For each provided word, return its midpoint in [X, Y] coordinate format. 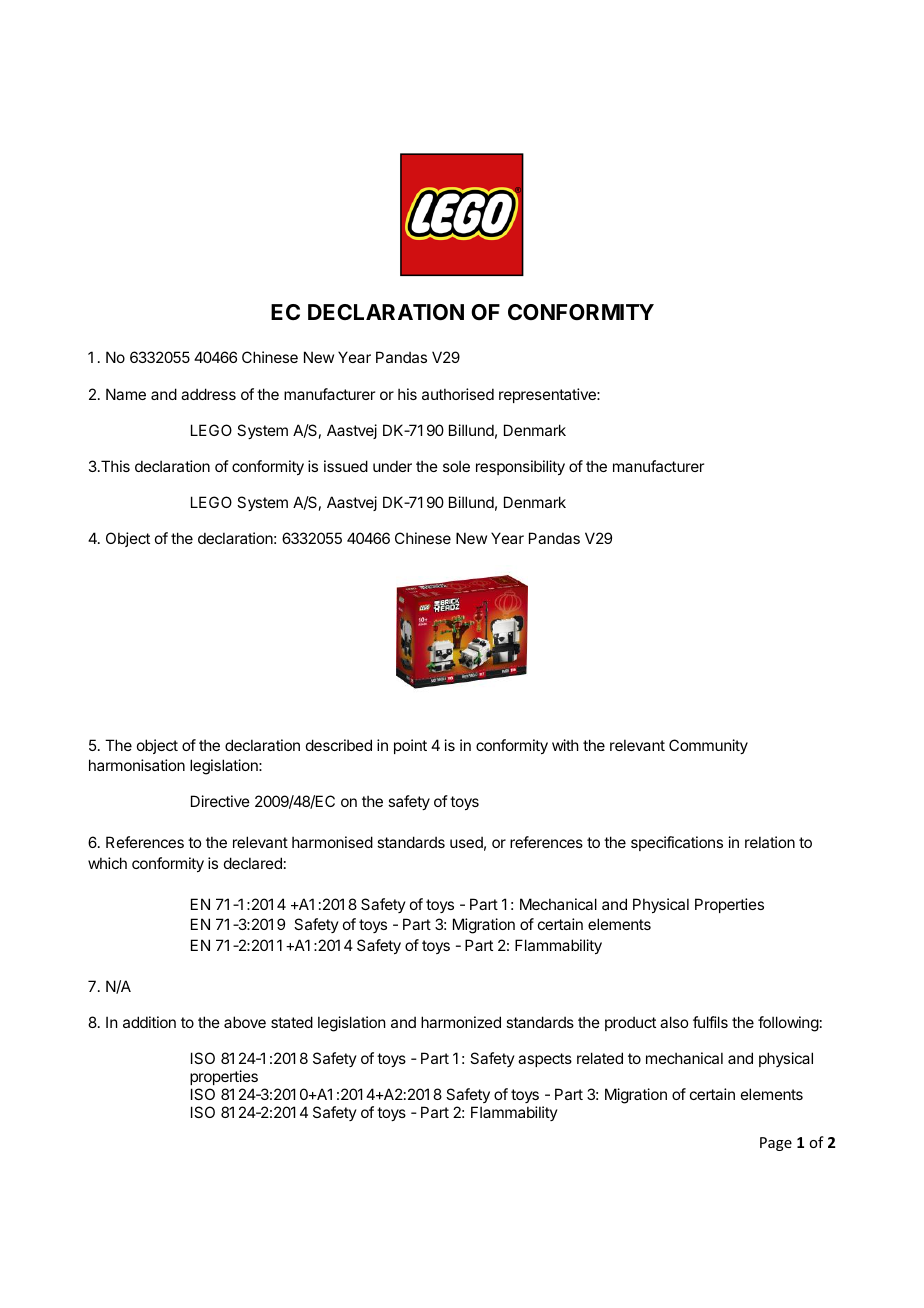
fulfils [710, 1022]
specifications [677, 843]
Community [708, 746]
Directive [220, 801]
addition [149, 1022]
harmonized [461, 1022]
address [208, 394]
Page [776, 1144]
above [245, 1022]
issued [346, 466]
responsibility [520, 467]
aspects [545, 1060]
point [410, 746]
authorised [458, 394]
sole [456, 466]
